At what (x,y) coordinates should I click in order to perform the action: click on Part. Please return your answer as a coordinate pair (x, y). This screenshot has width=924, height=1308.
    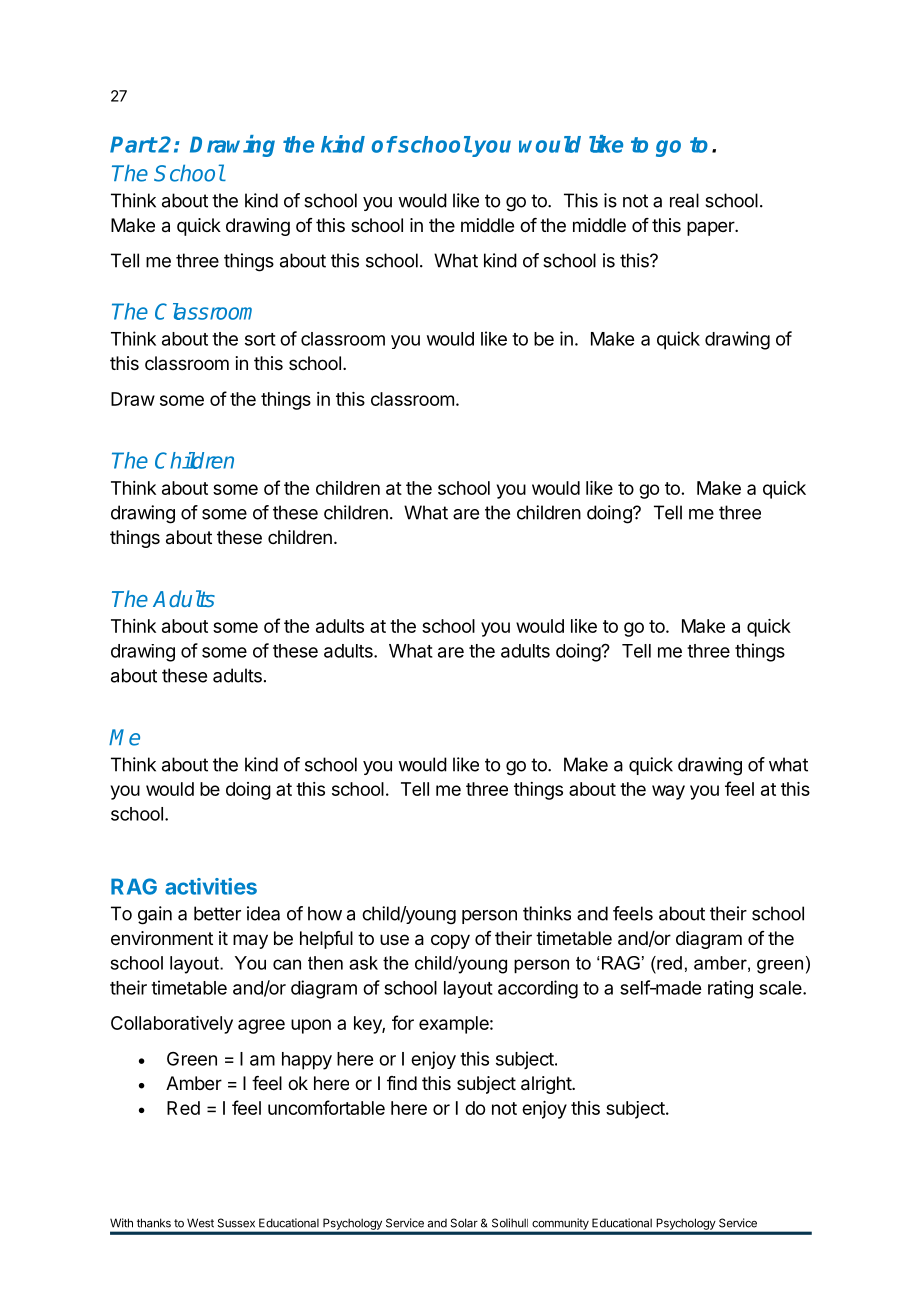
    Looking at the image, I should click on (133, 144).
